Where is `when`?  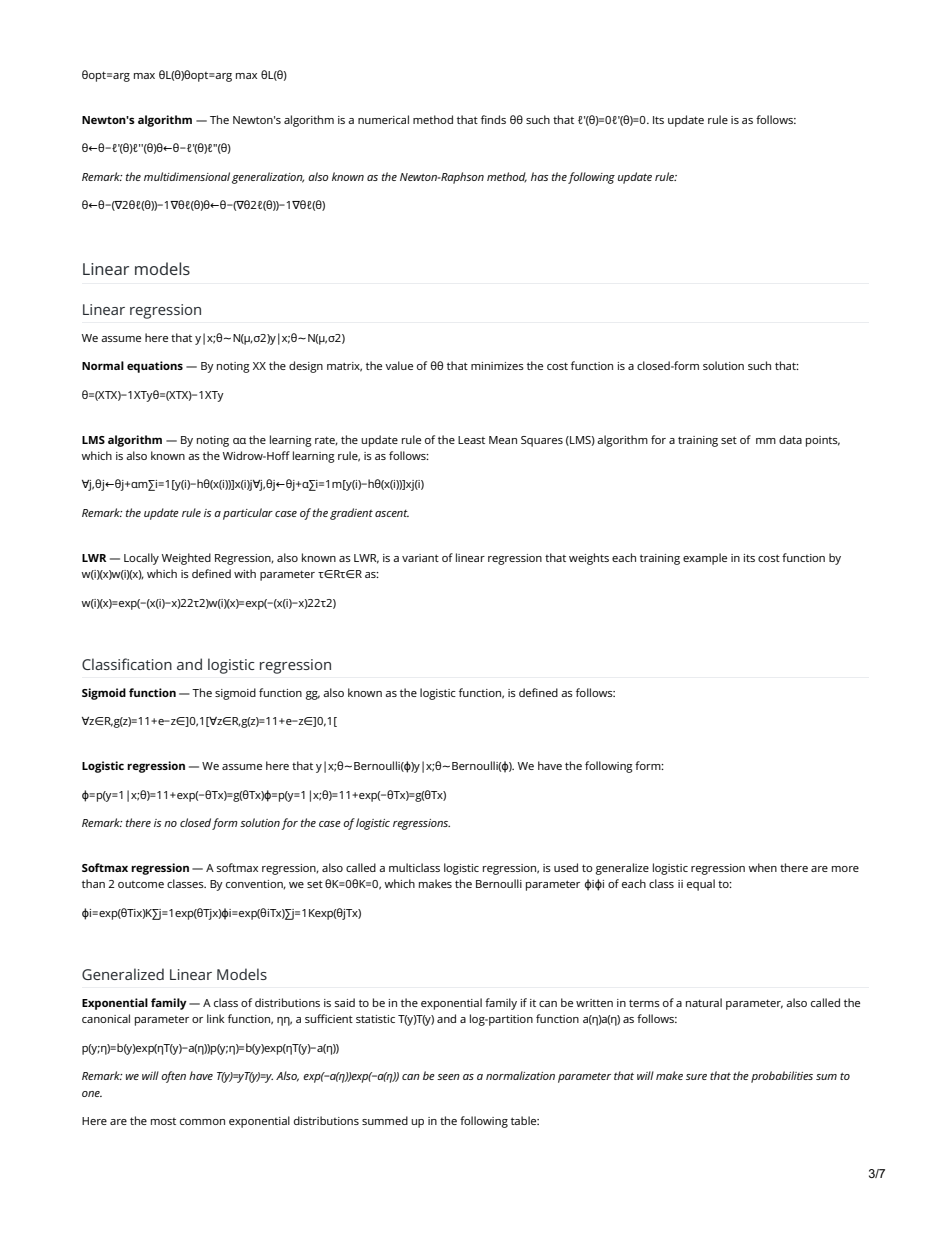 when is located at coordinates (762, 867).
